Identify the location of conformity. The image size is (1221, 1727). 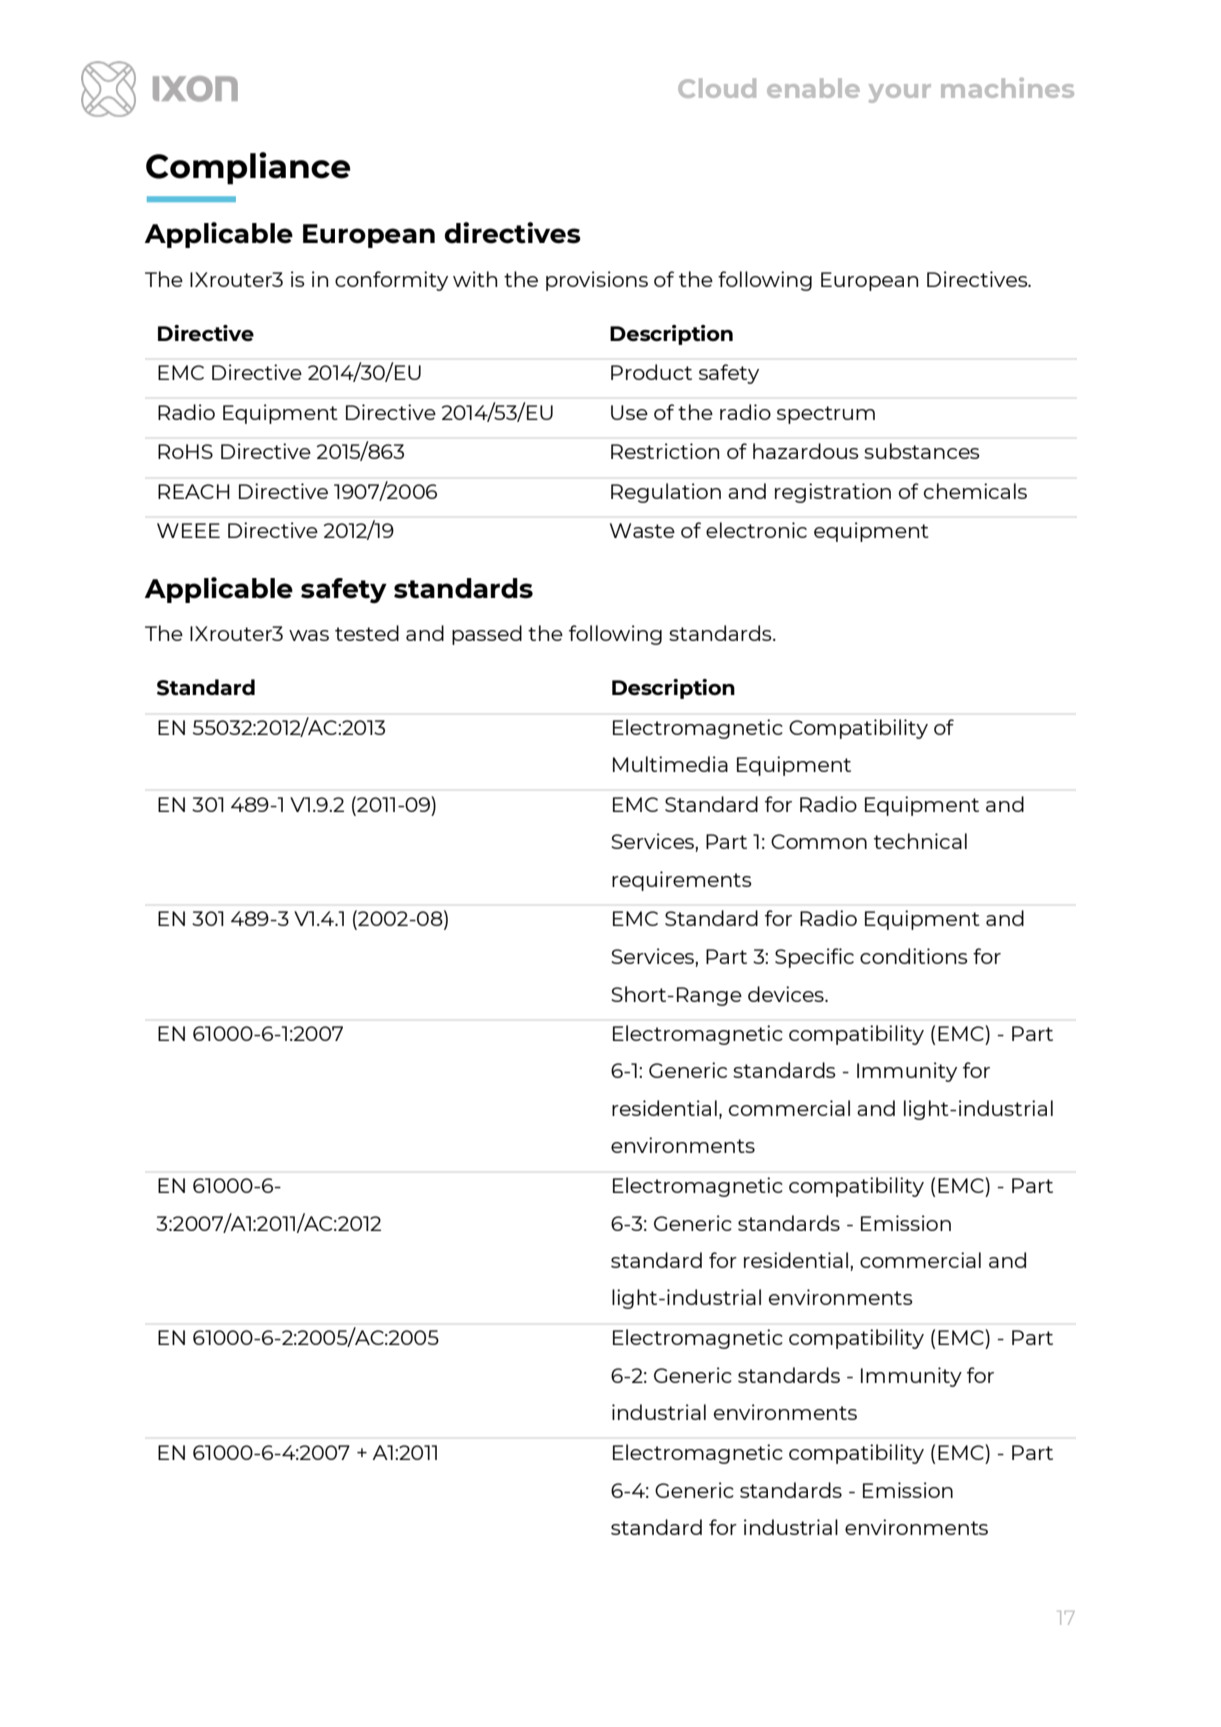
(391, 281).
